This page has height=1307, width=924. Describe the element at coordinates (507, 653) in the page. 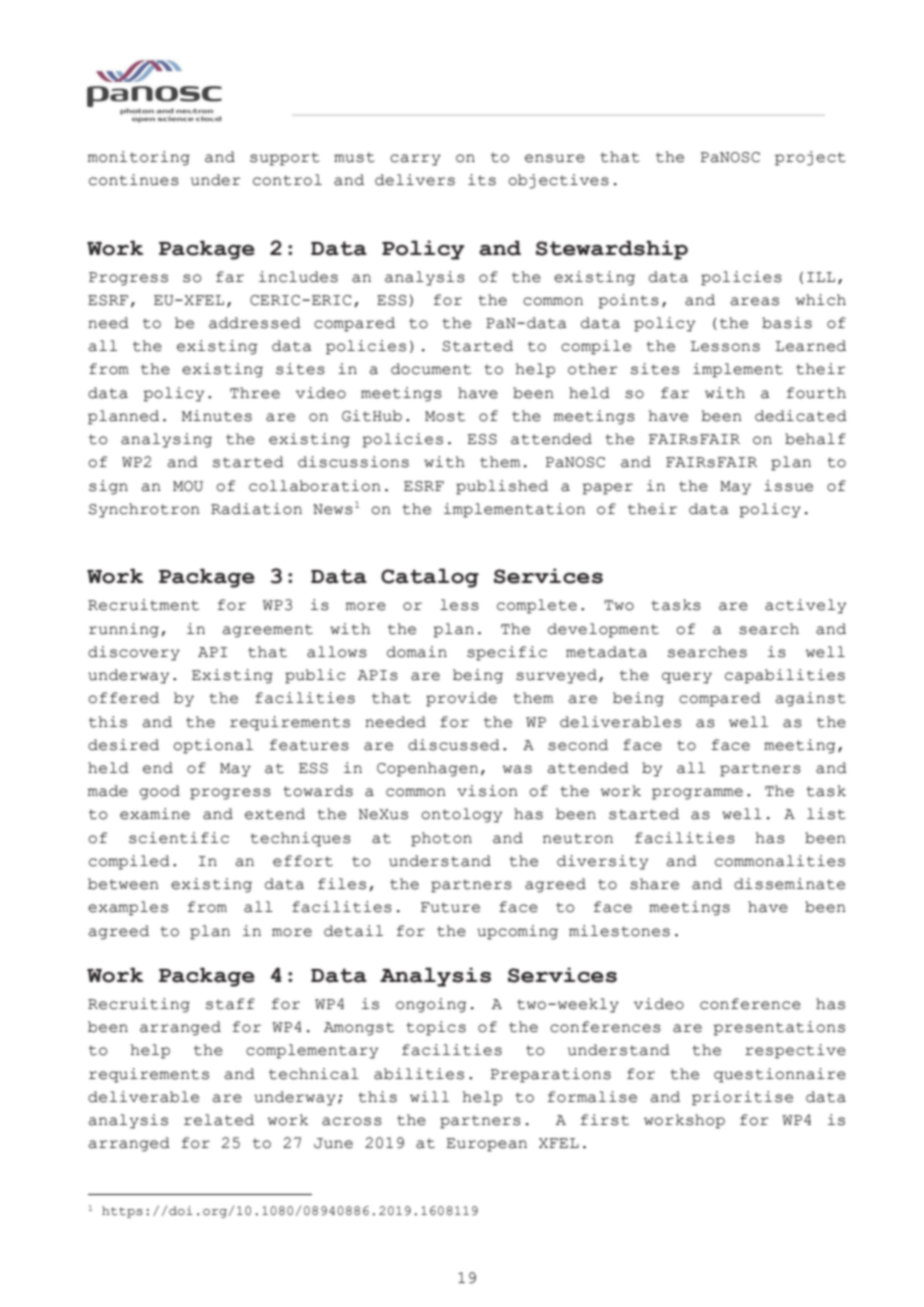

I see `specific` at that location.
